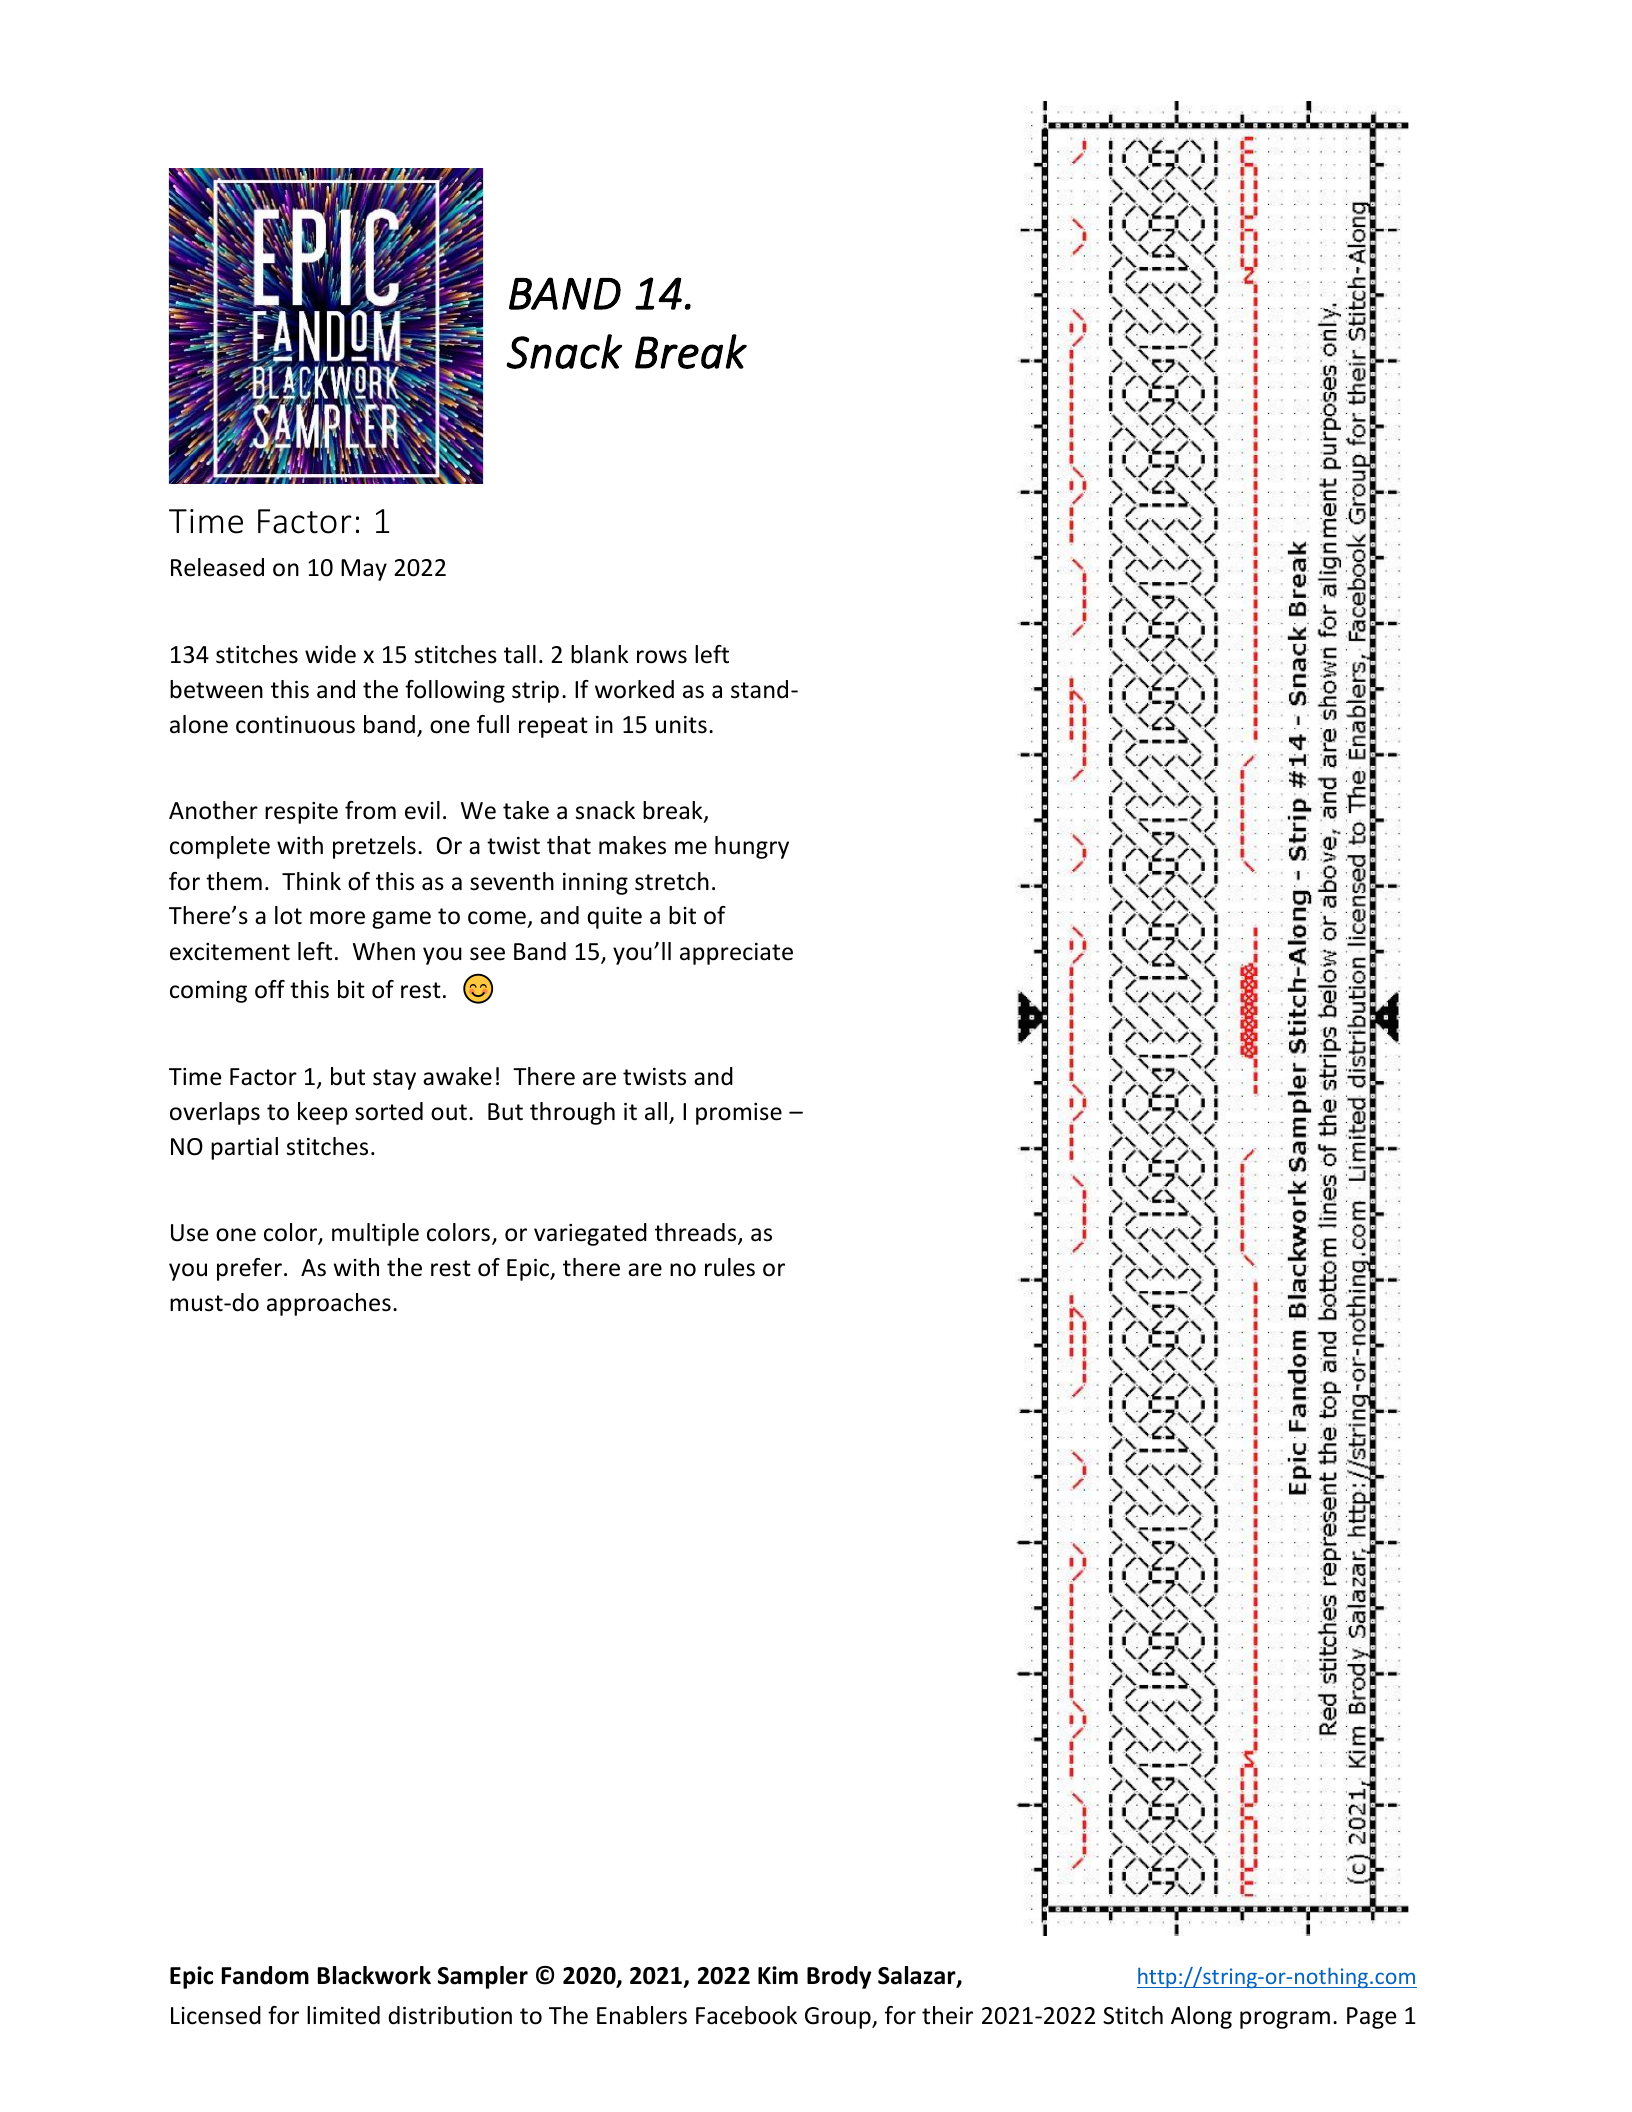 This screenshot has width=1632, height=2112. Describe the element at coordinates (330, 654) in the screenshot. I see `wide` at that location.
